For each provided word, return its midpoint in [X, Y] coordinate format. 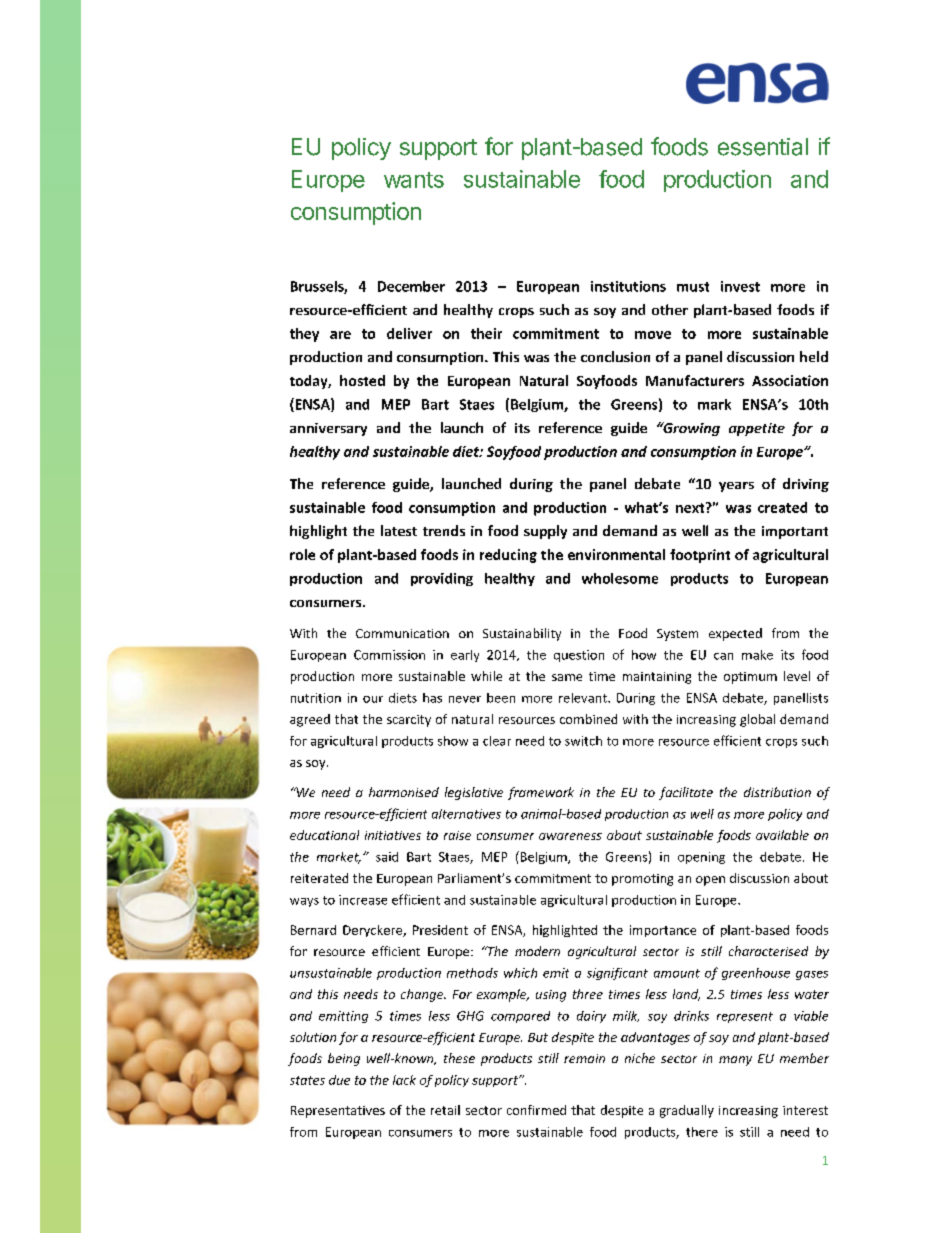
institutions [628, 286]
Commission [389, 655]
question [579, 656]
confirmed [536, 1110]
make [757, 655]
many [735, 1061]
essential [763, 147]
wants [414, 180]
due [339, 1080]
